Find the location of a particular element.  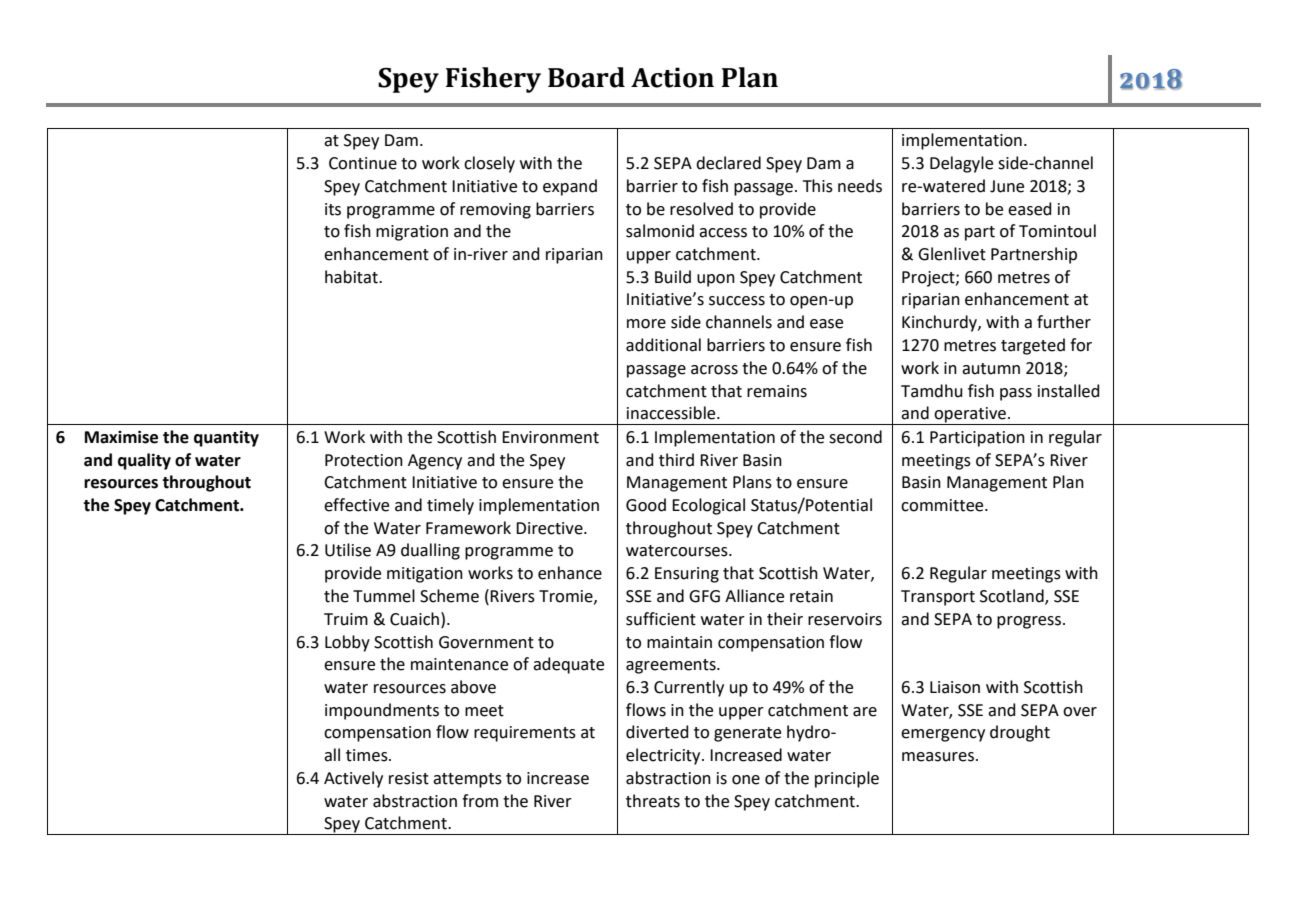

Utilise is located at coordinates (348, 550).
